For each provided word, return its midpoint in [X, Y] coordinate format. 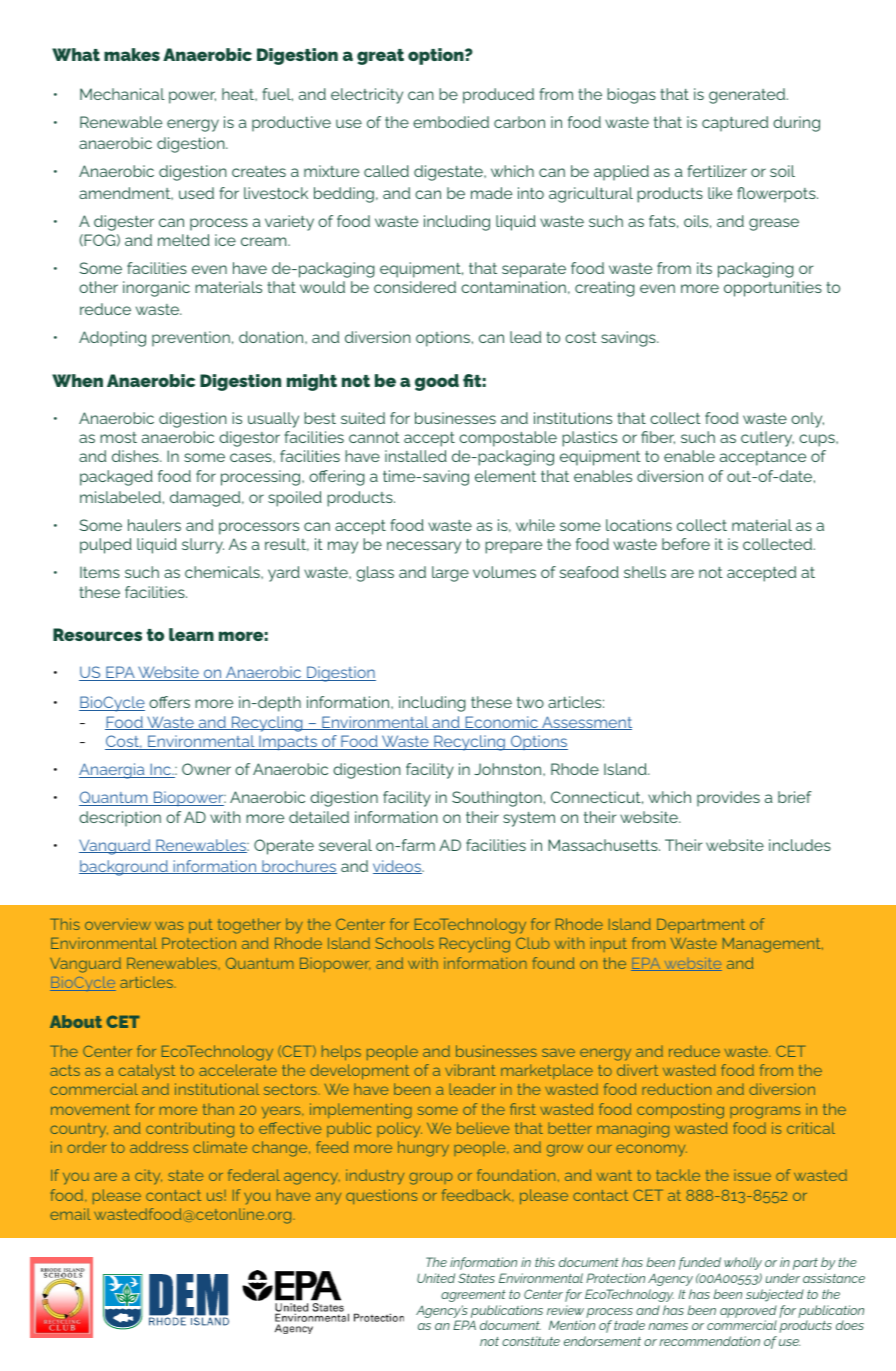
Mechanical [122, 94]
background [124, 868]
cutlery [767, 439]
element [505, 476]
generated [747, 96]
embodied [451, 122]
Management [773, 945]
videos [398, 867]
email [70, 1214]
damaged [206, 499]
